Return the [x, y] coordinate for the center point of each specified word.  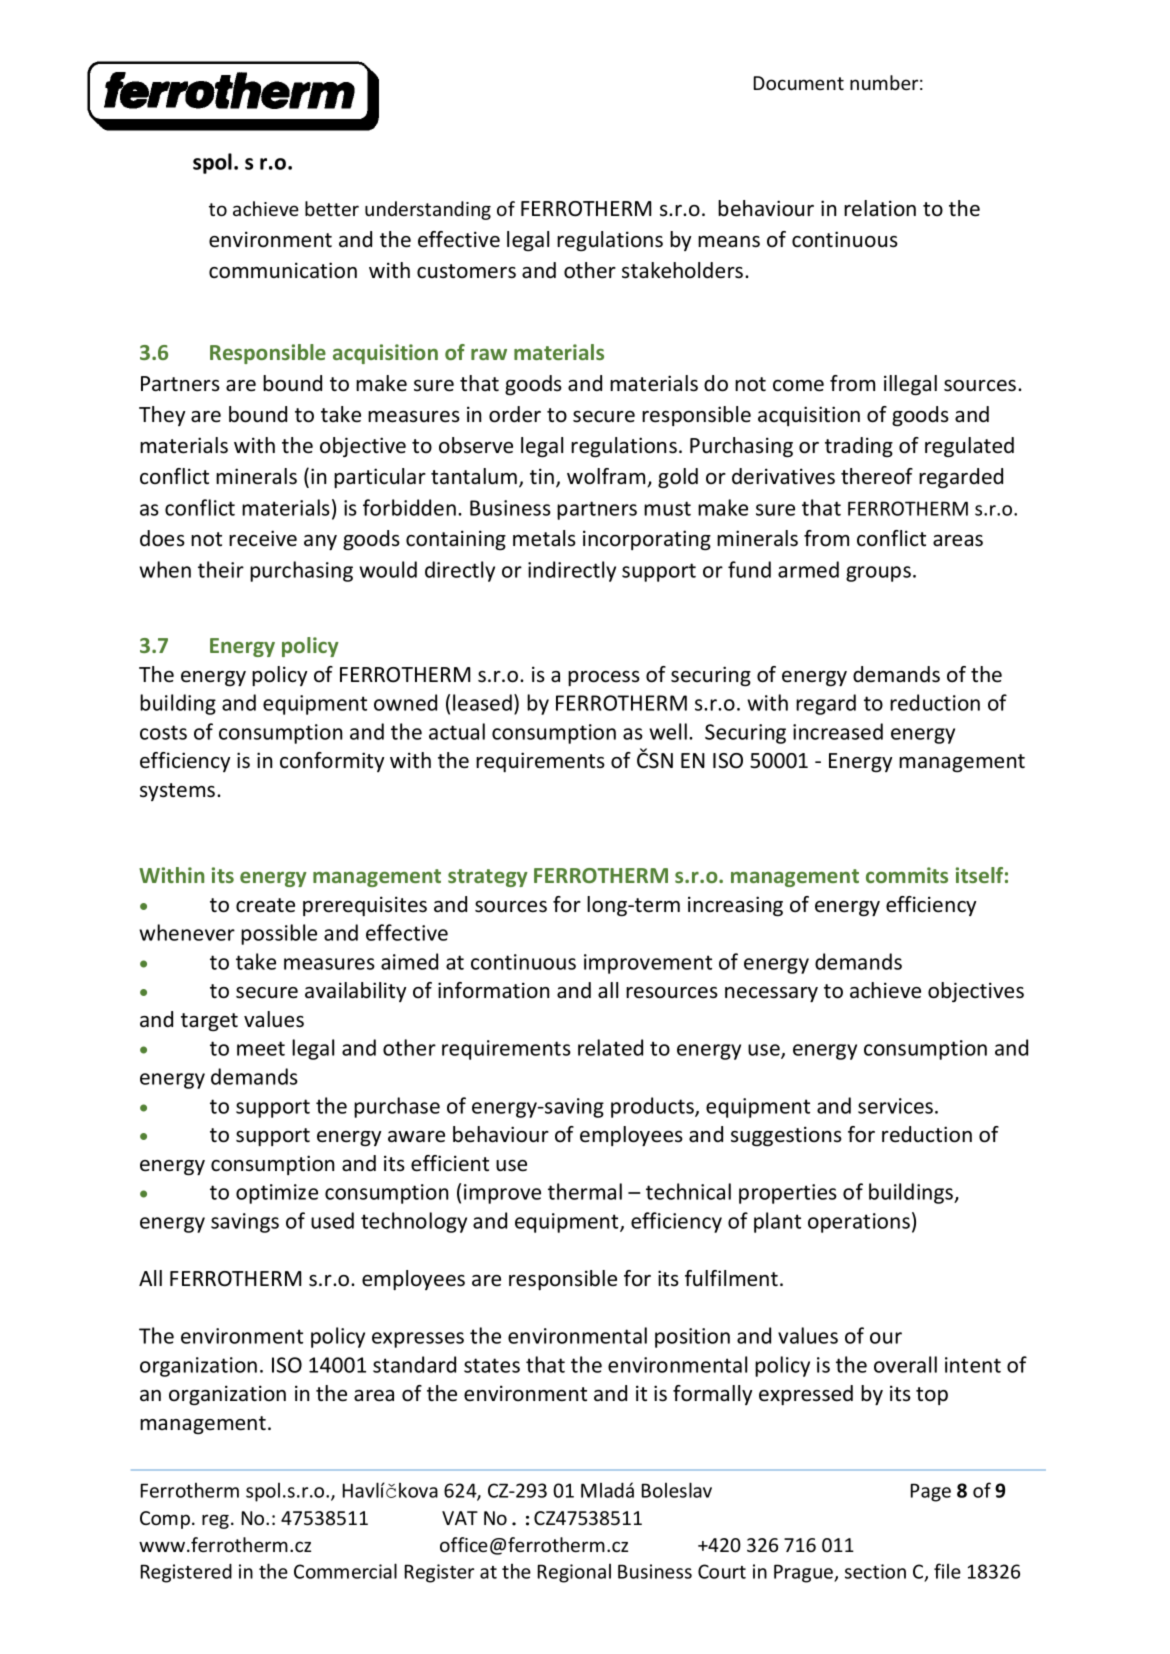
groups [878, 574]
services [897, 1106]
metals [544, 538]
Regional [574, 1573]
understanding [428, 210]
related [610, 1047]
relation [880, 208]
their [221, 569]
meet [261, 1048]
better [332, 208]
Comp [165, 1520]
